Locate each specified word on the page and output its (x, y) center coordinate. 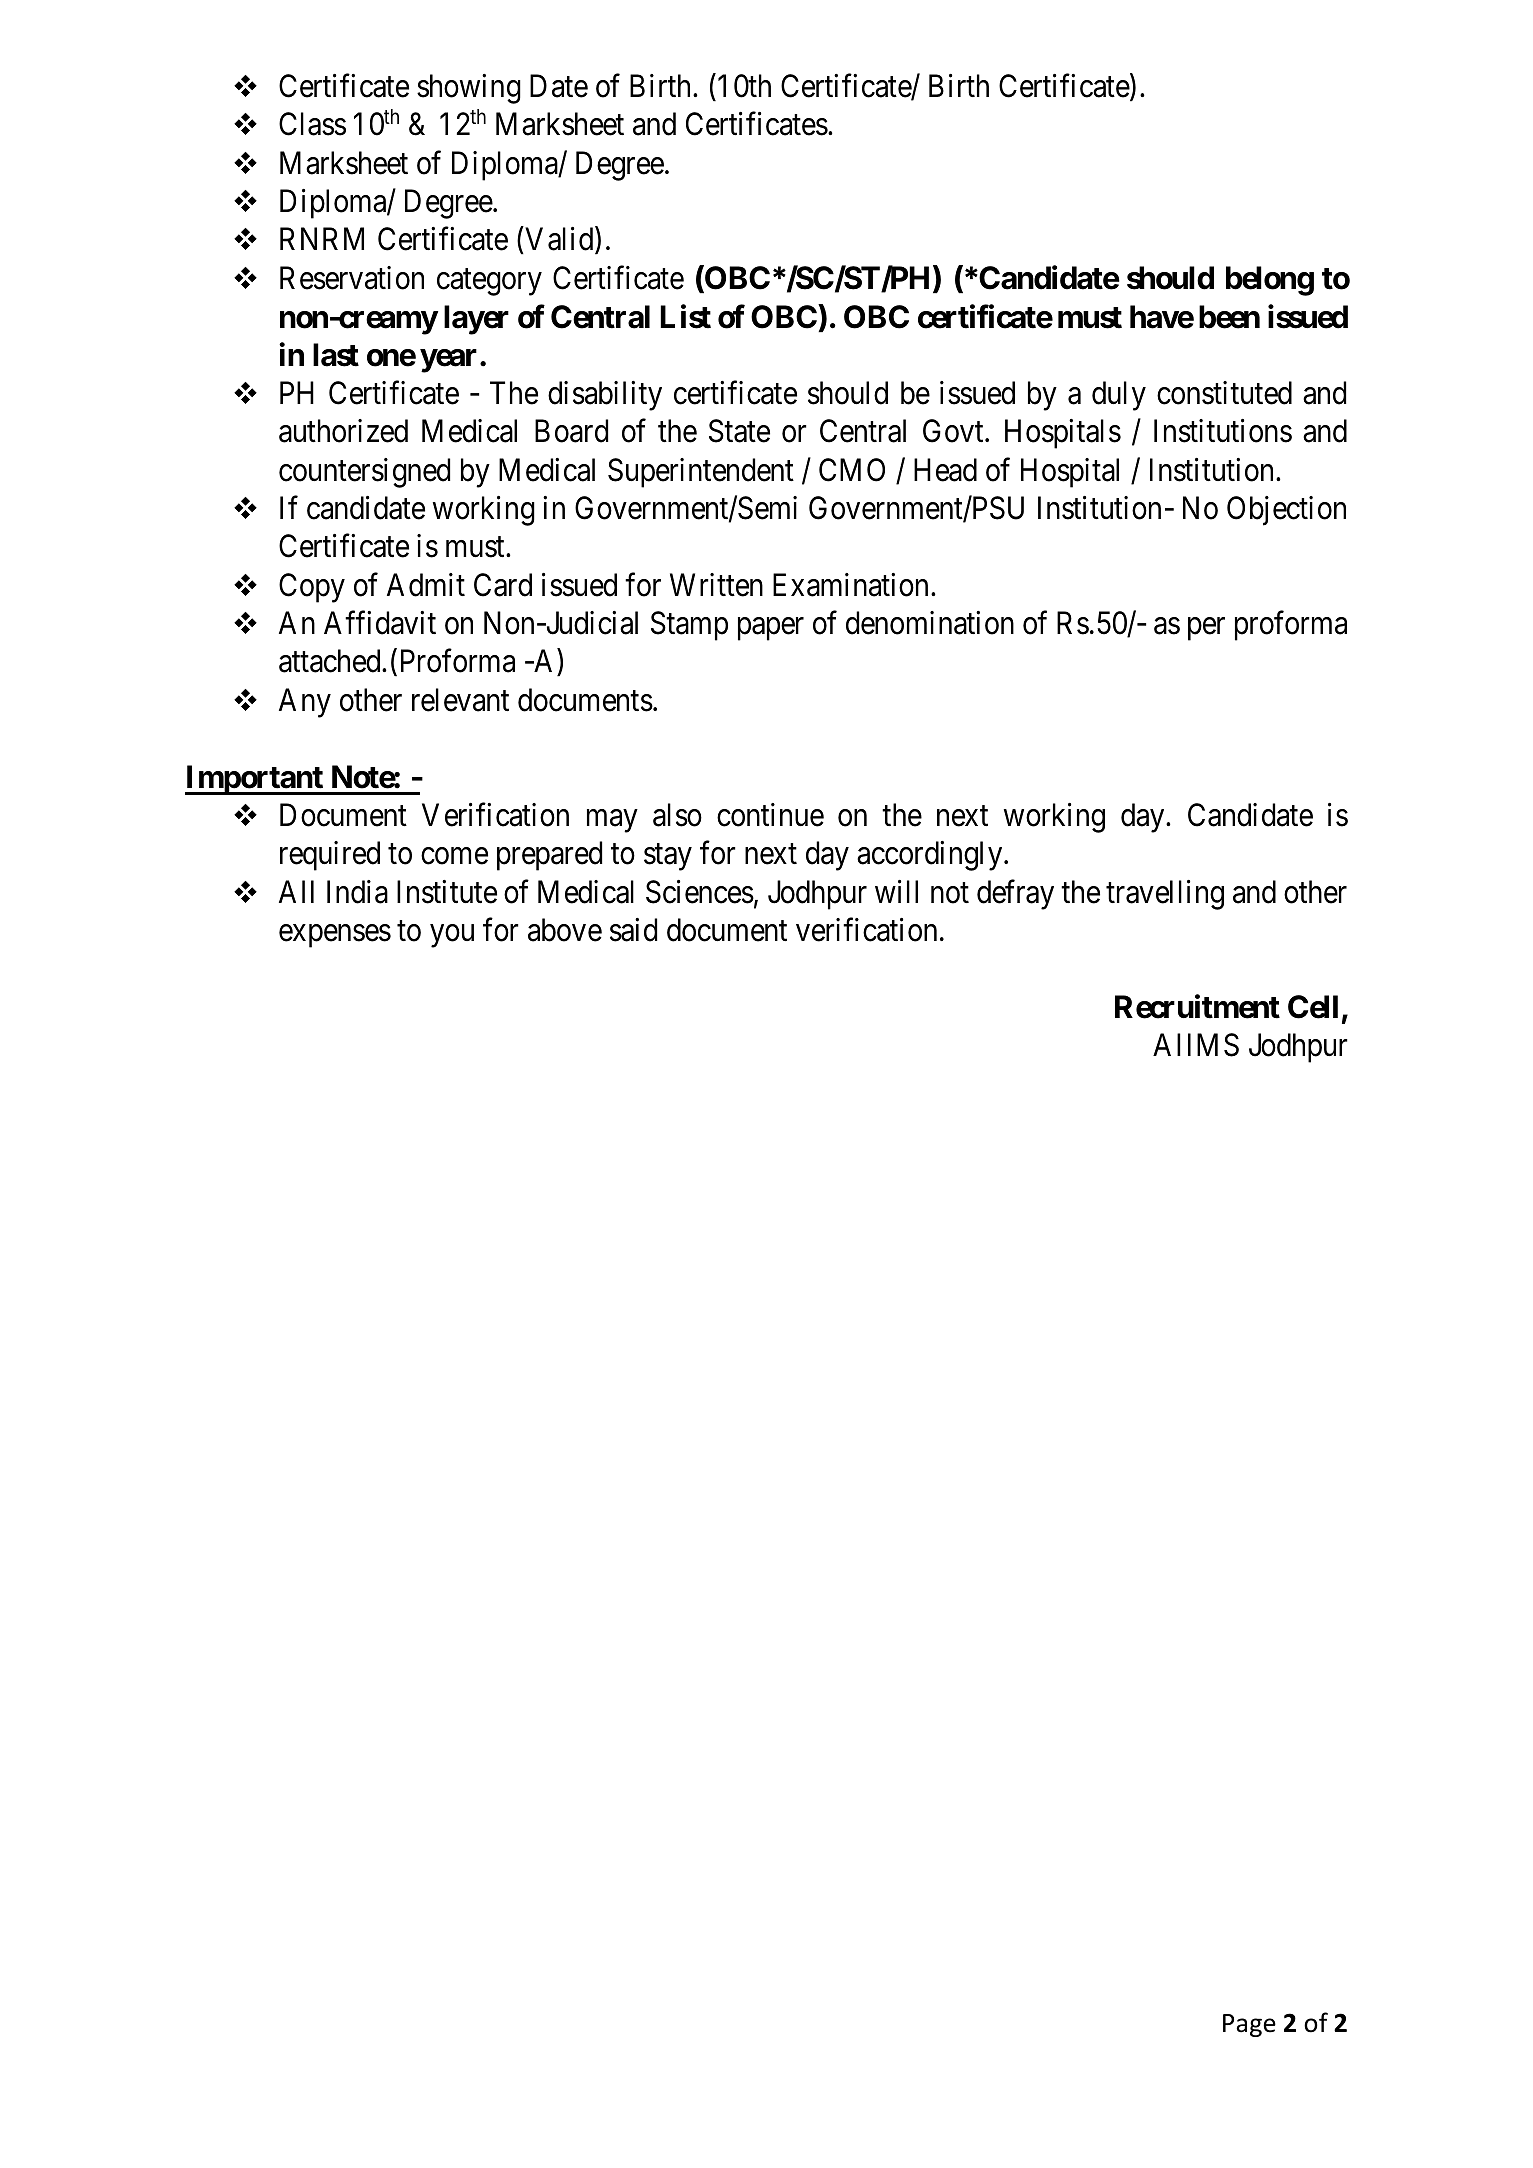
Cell (1313, 1007)
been (1229, 317)
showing (469, 89)
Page (1249, 2025)
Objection (1286, 511)
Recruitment (1197, 1007)
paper (771, 629)
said (633, 930)
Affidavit (380, 623)
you (452, 936)
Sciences (700, 892)
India (357, 892)
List (685, 317)
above (565, 930)
